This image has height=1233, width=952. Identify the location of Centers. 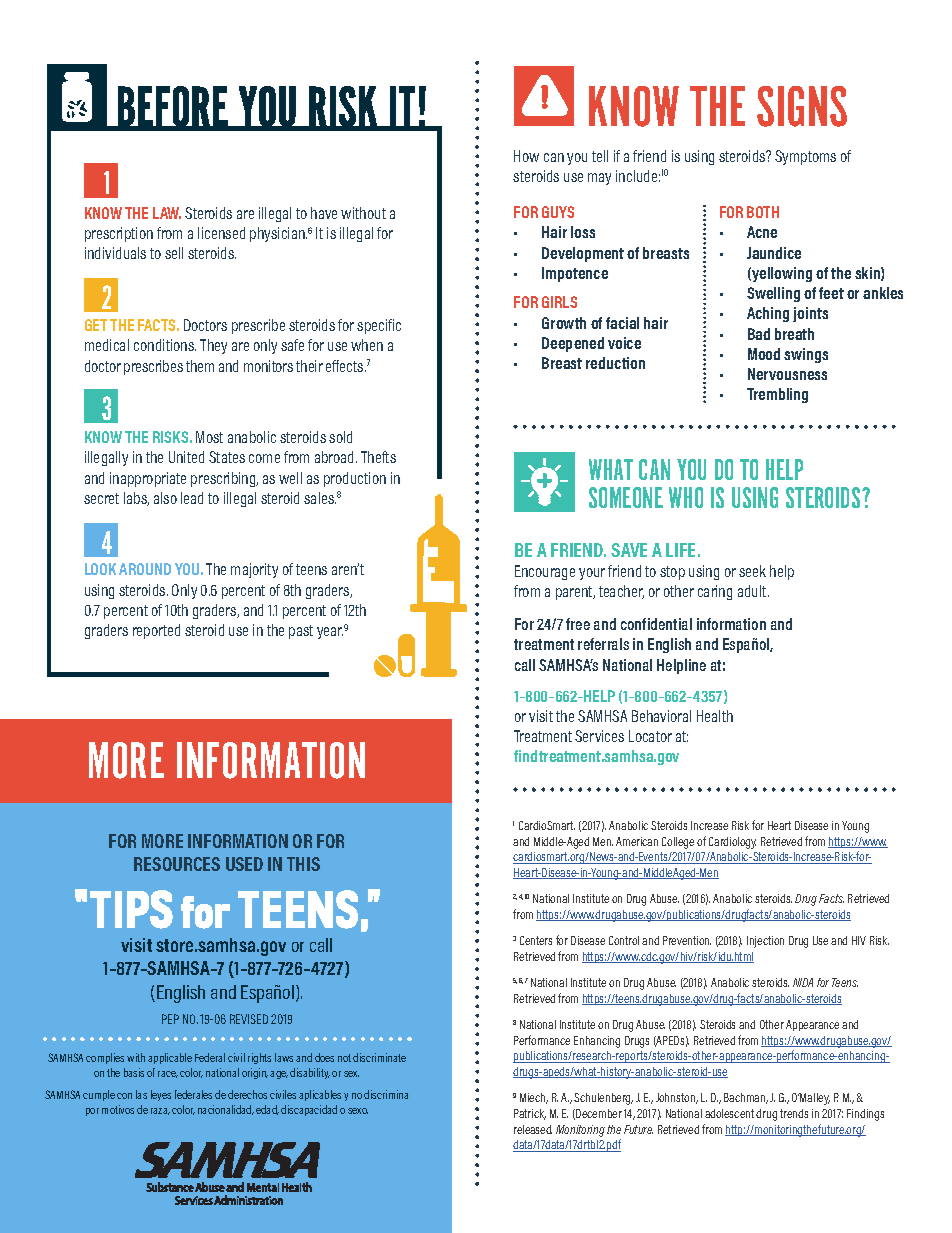
(536, 940).
